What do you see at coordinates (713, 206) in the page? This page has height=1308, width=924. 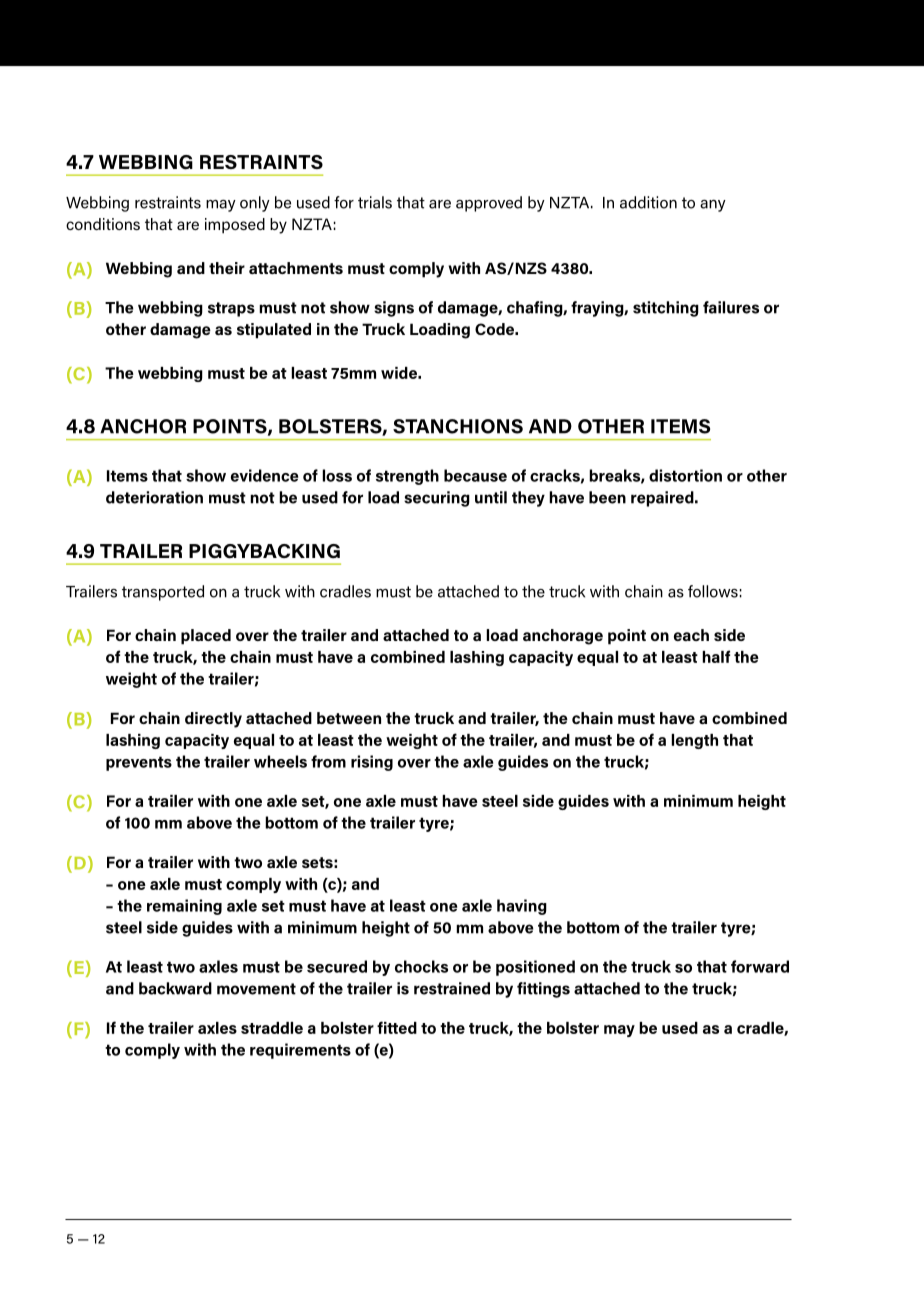 I see `any` at bounding box center [713, 206].
